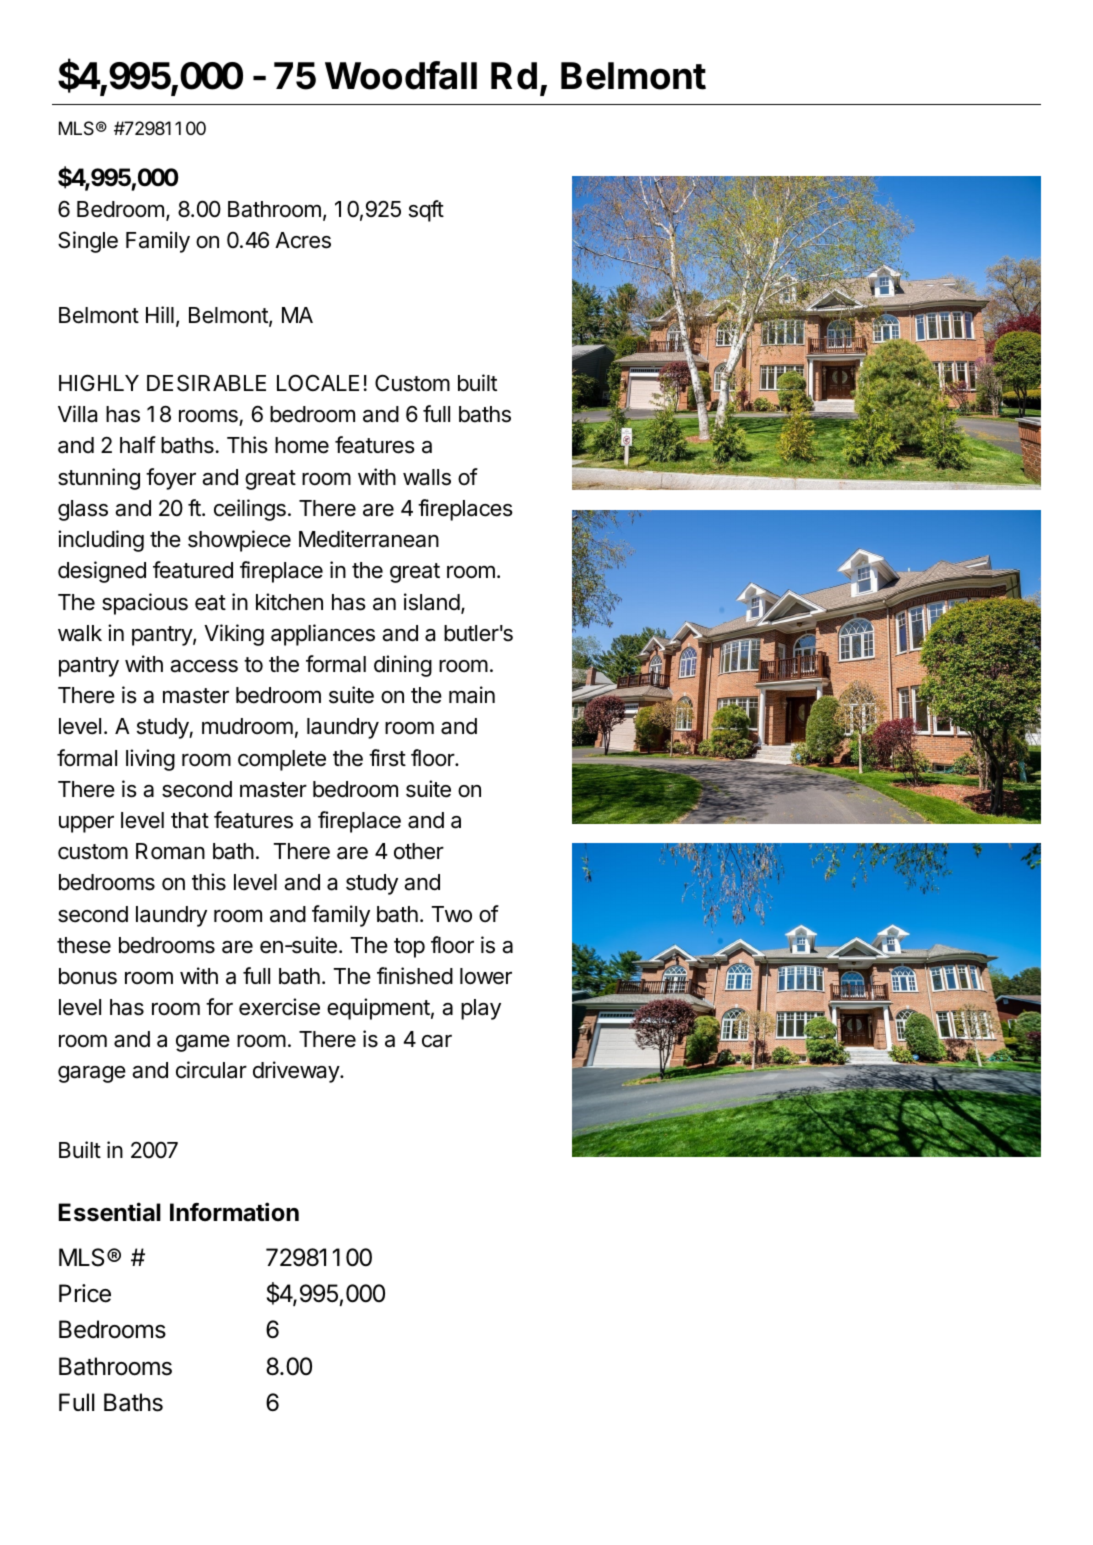 This screenshot has width=1093, height=1545. I want to click on Acres, so click(303, 240).
